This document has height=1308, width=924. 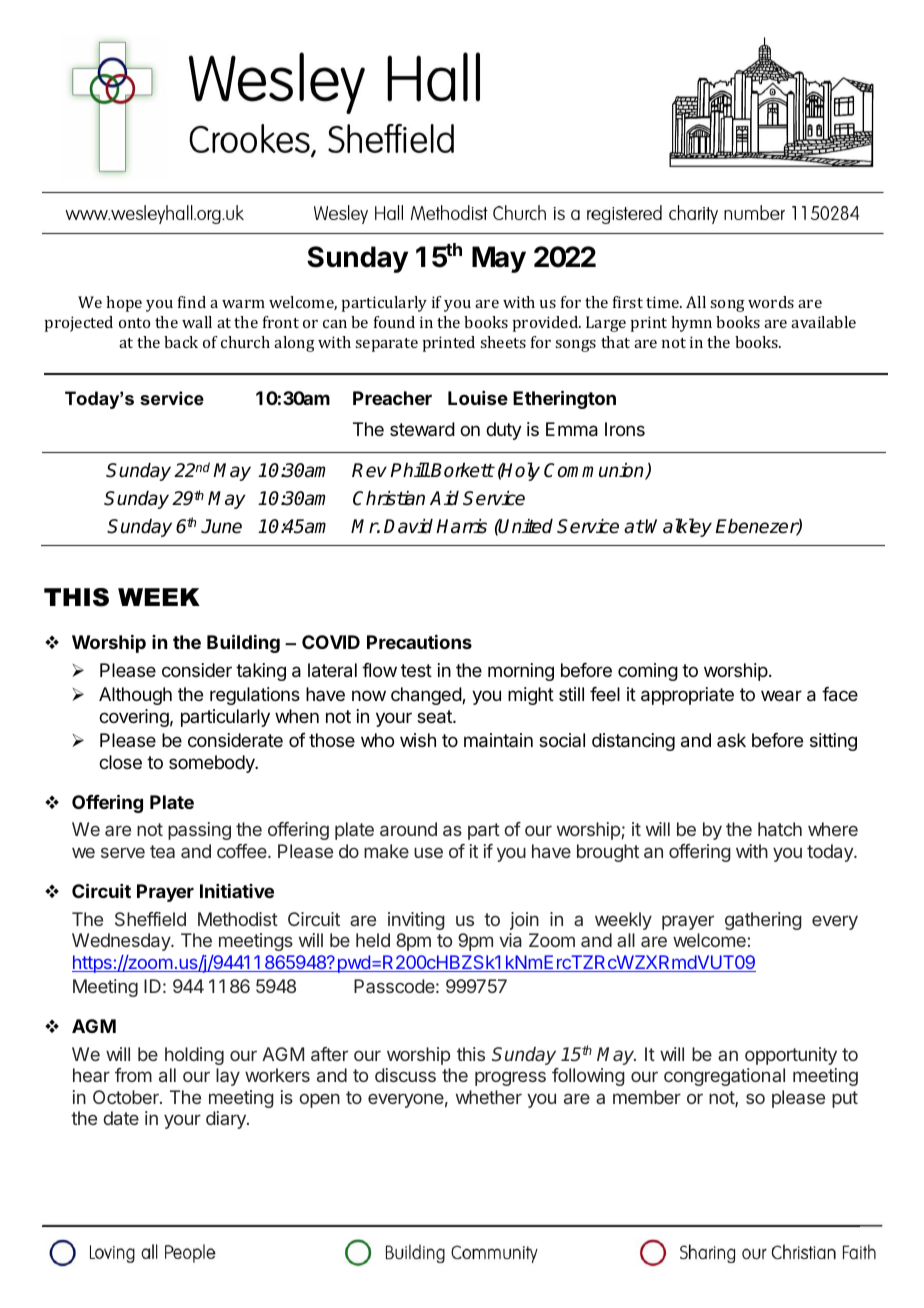 What do you see at coordinates (127, 1097) in the document?
I see `October` at bounding box center [127, 1097].
